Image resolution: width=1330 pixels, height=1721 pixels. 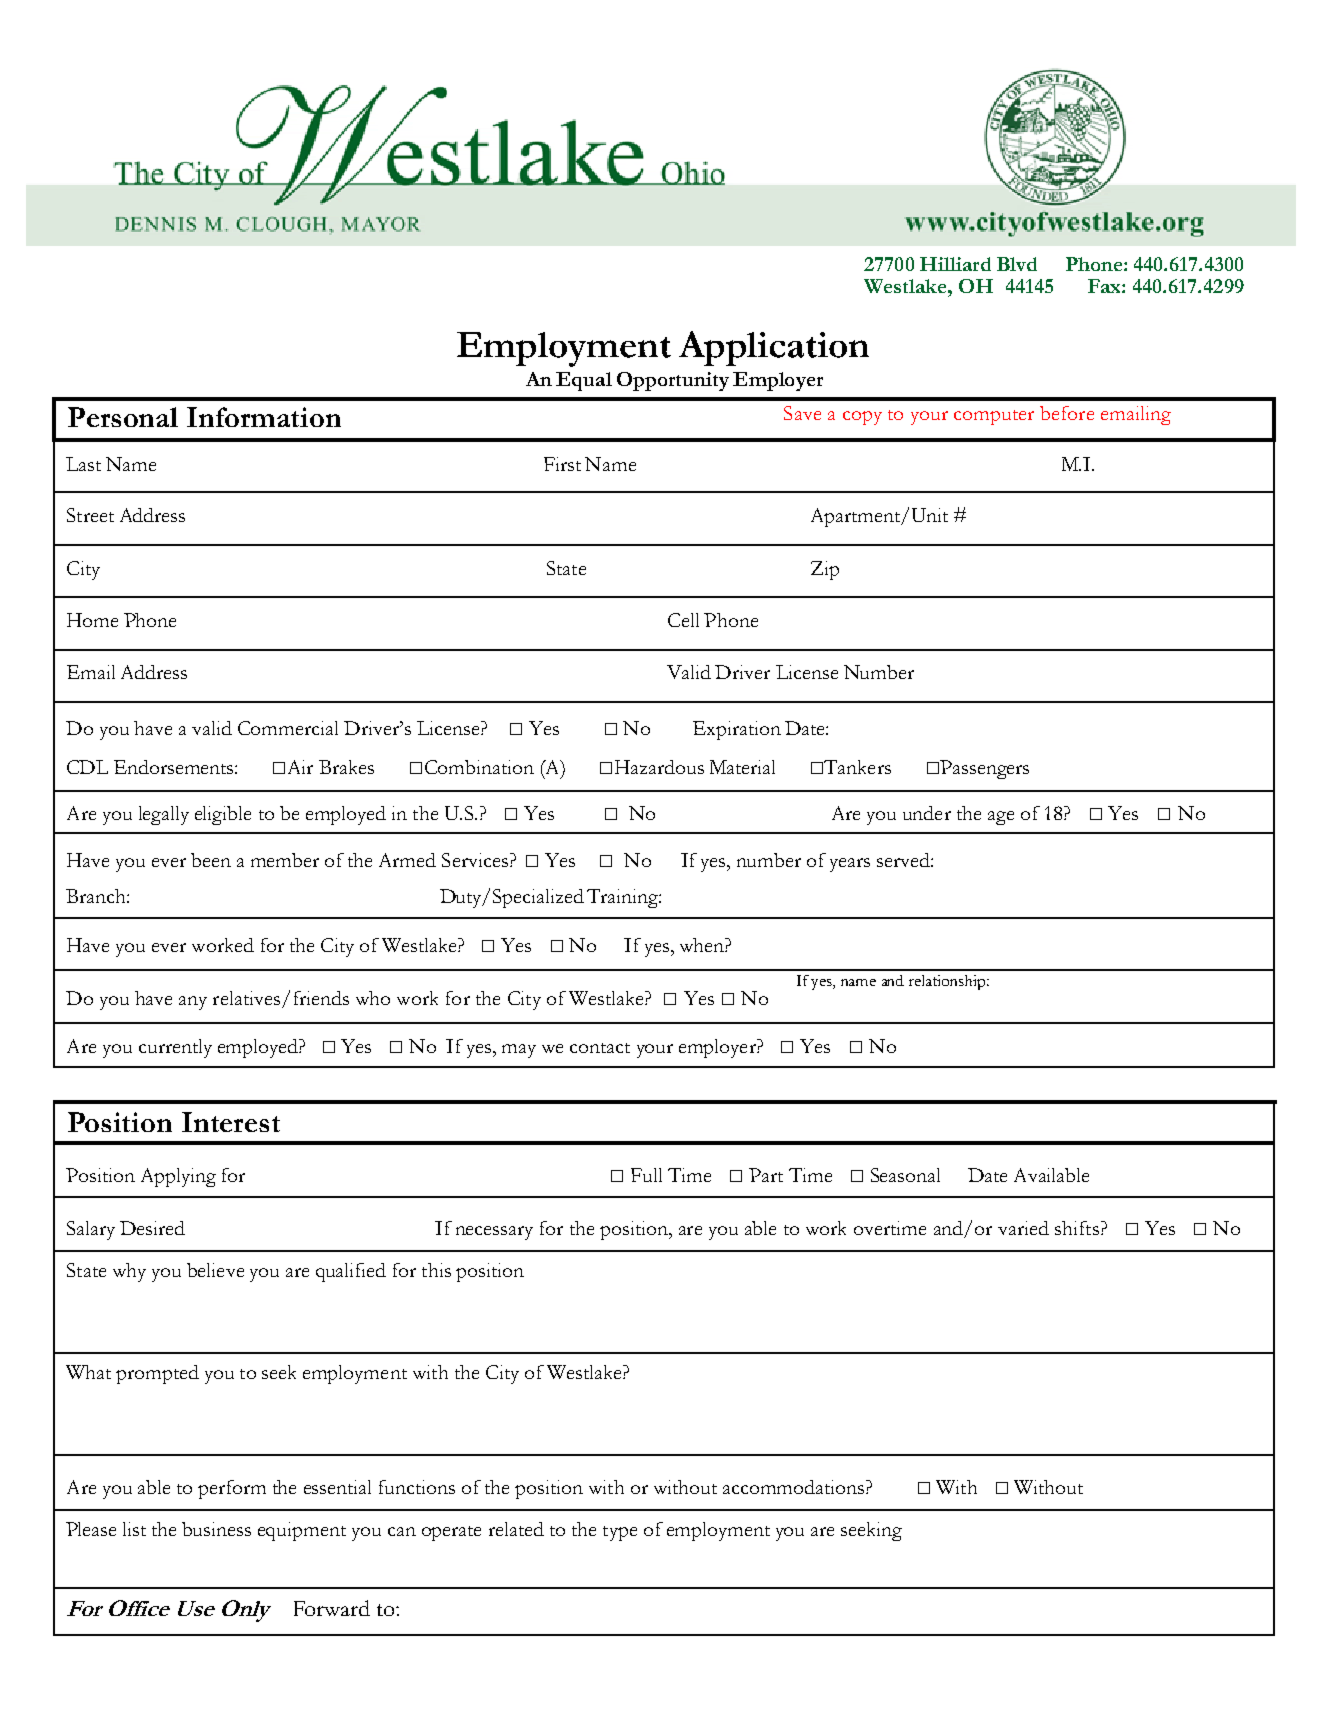 I want to click on Hilliard, so click(x=955, y=264).
